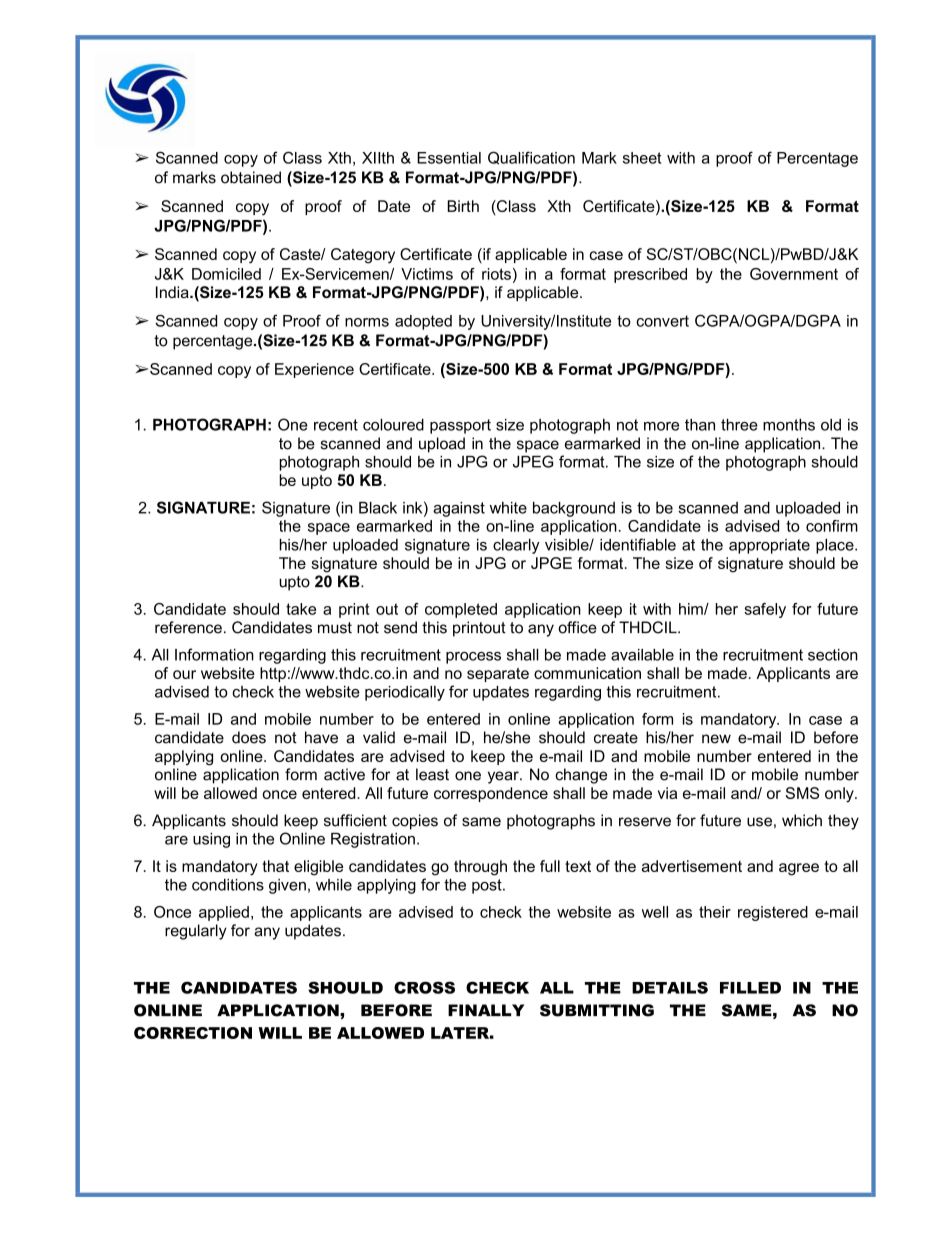 This screenshot has height=1233, width=952. I want to click on take, so click(301, 609).
